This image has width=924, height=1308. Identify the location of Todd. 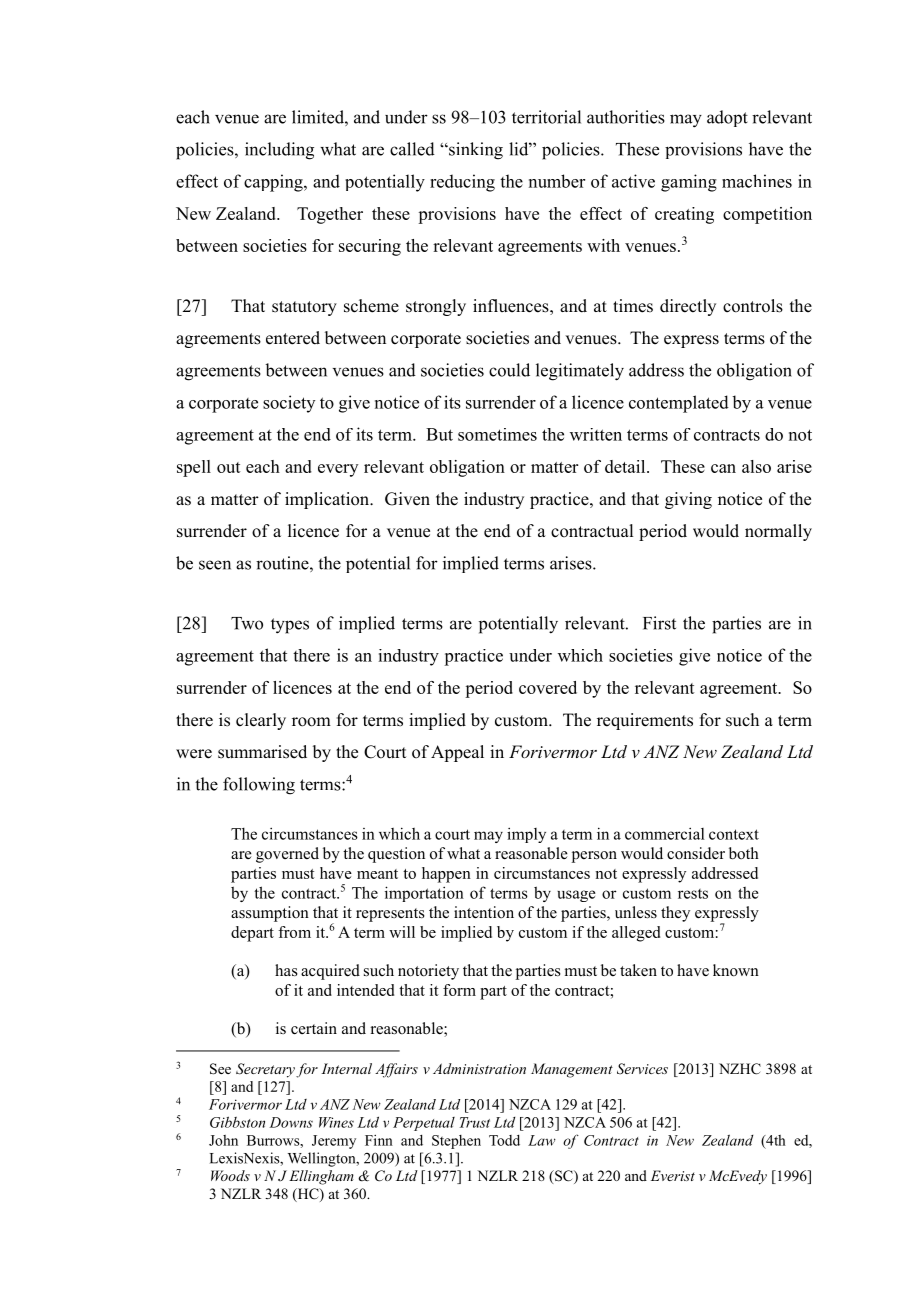
(504, 1140).
